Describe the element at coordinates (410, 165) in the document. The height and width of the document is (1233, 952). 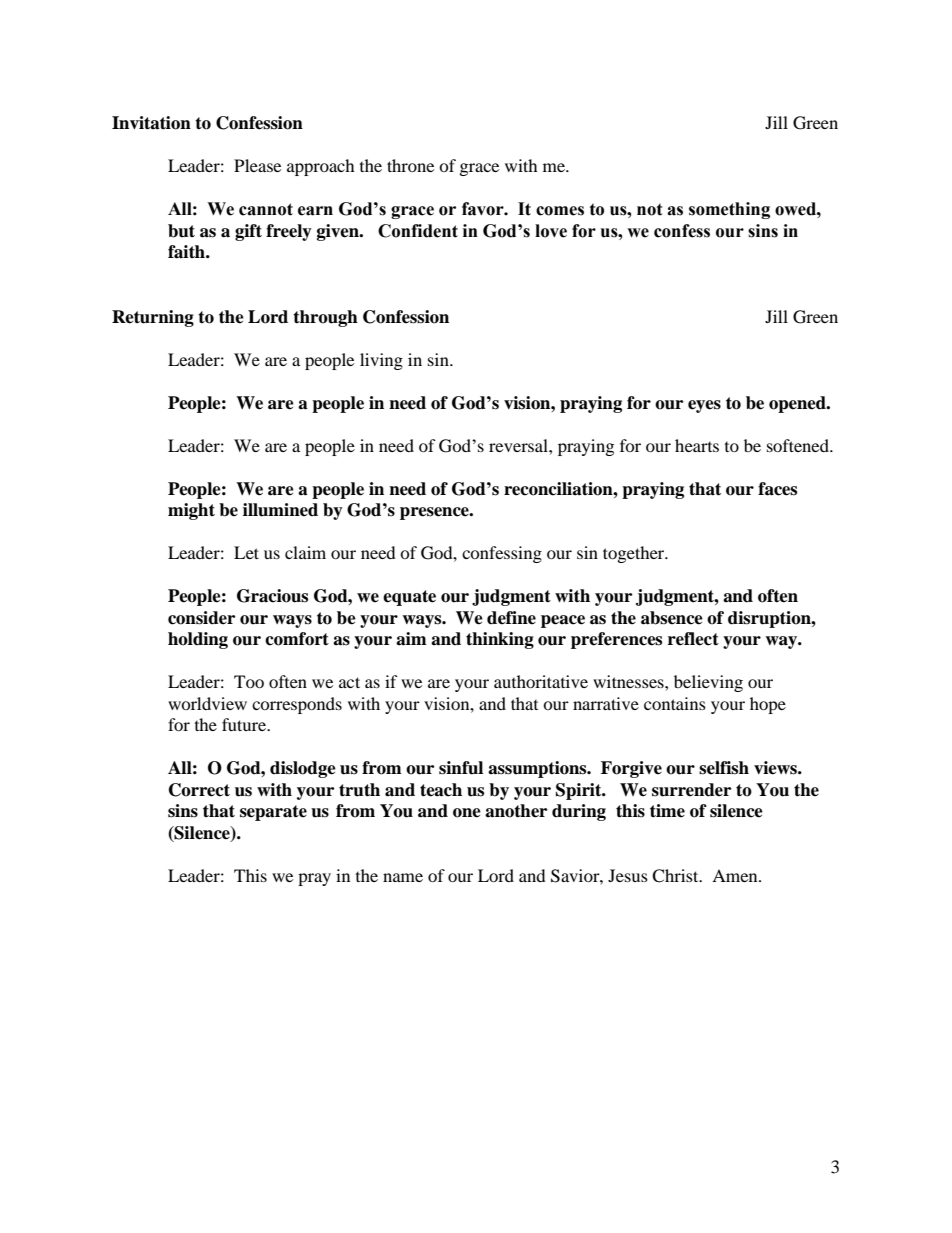
I see `throne` at that location.
